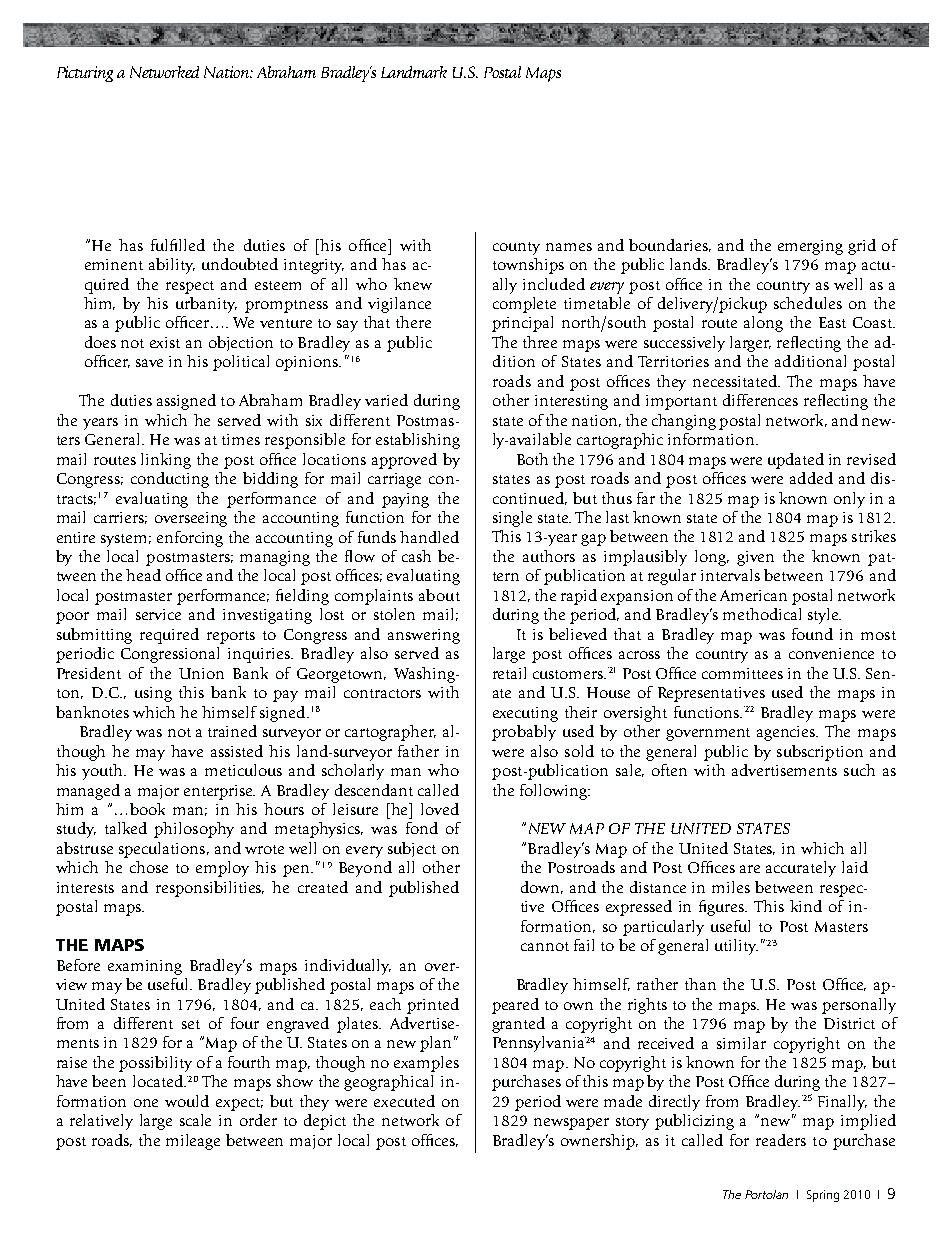  Describe the element at coordinates (571, 1124) in the screenshot. I see `newspaper` at that location.
